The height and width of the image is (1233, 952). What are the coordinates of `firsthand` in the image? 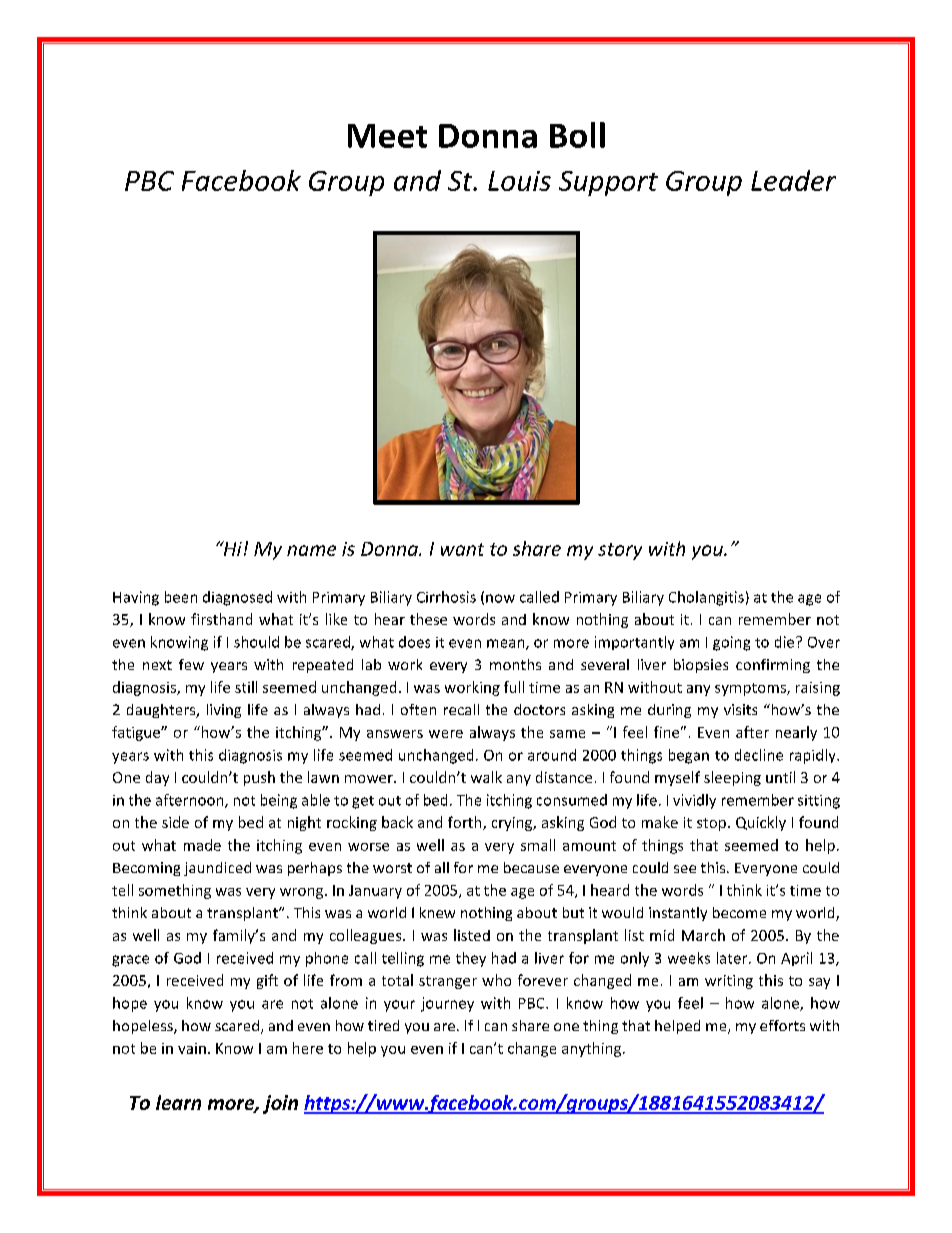 It's located at (221, 619).
